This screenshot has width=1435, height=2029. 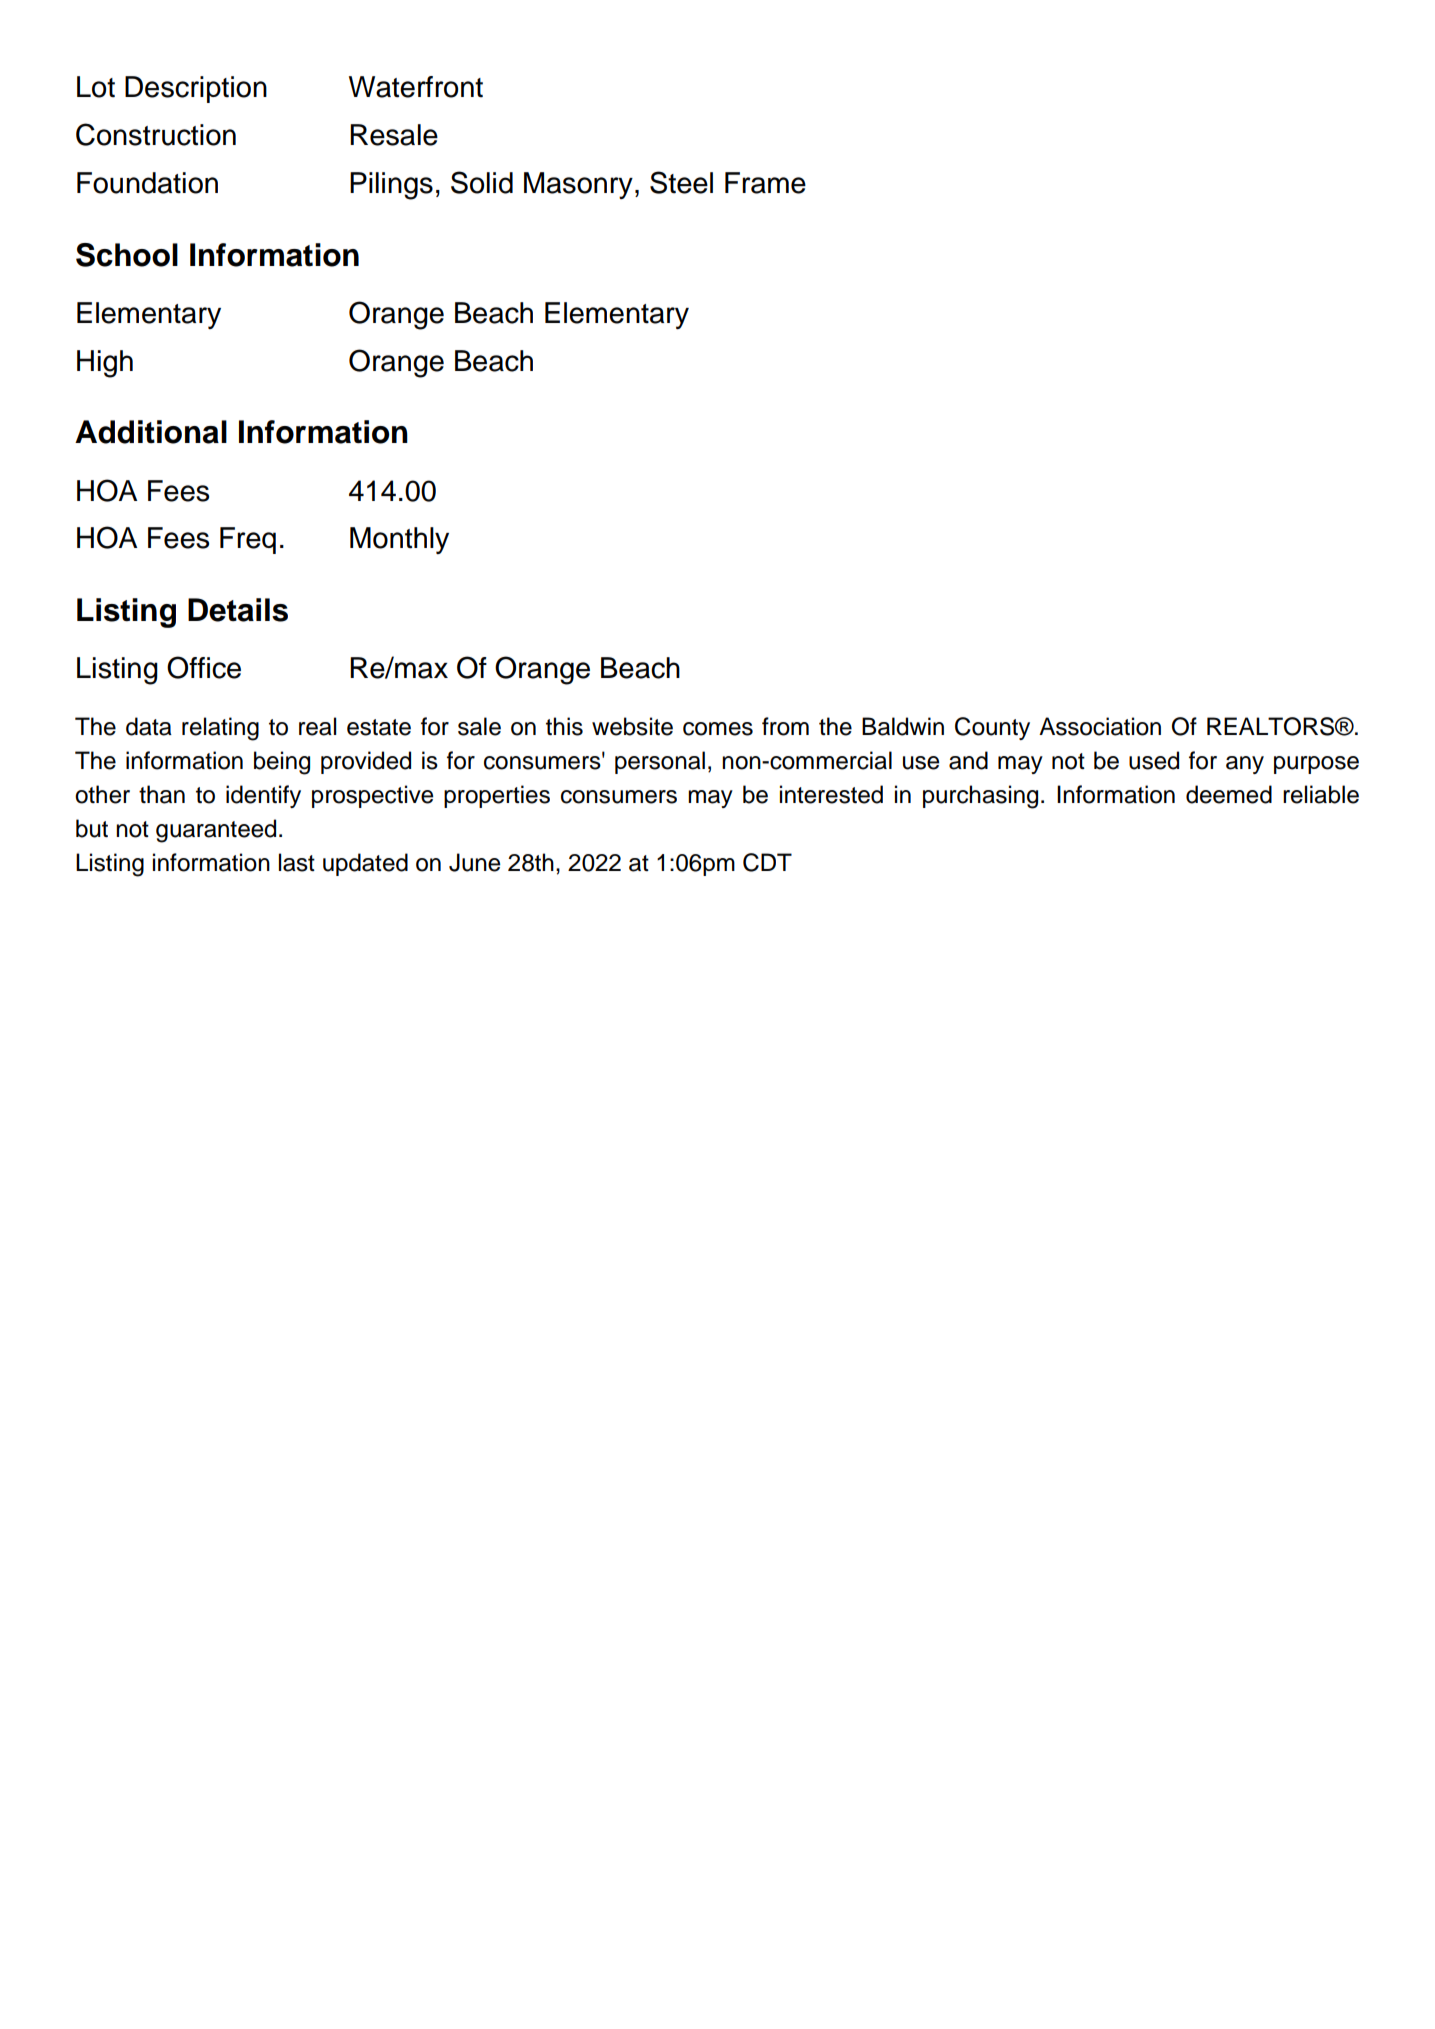 I want to click on Monthly, so click(x=399, y=540).
